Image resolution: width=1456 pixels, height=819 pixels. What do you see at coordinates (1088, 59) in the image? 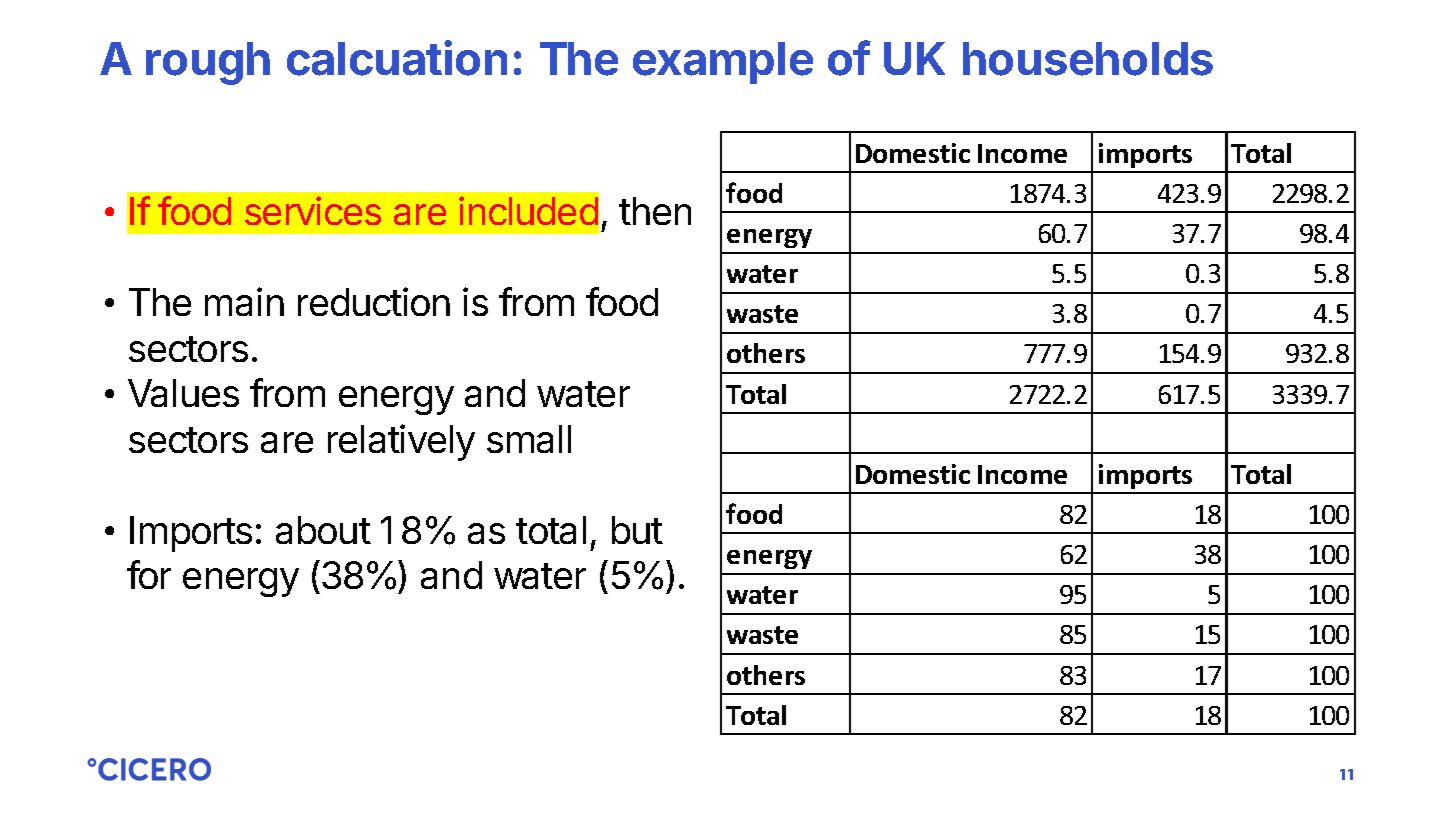
I see `households` at bounding box center [1088, 59].
